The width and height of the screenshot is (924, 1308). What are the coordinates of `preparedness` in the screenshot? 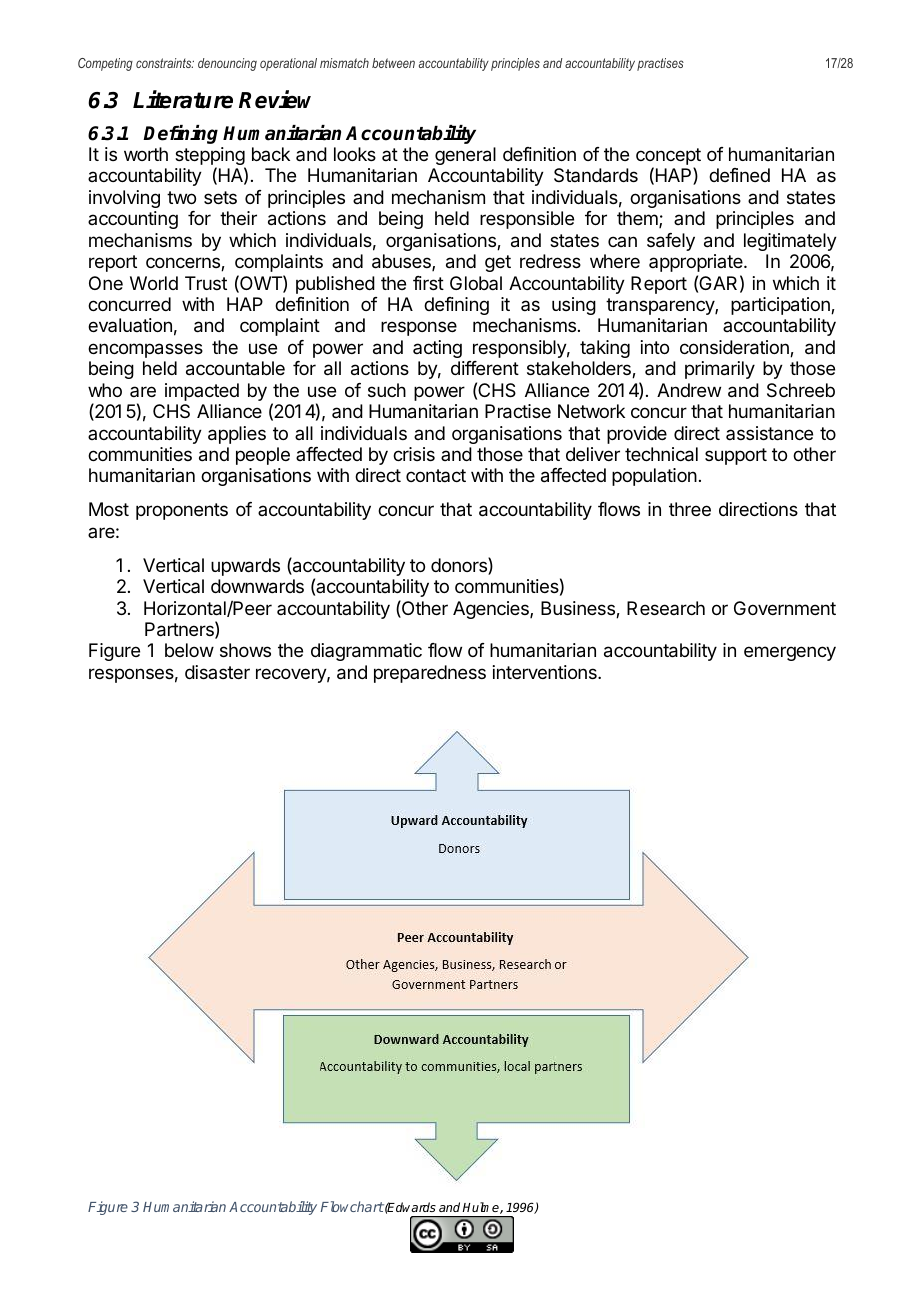 It's located at (430, 674).
